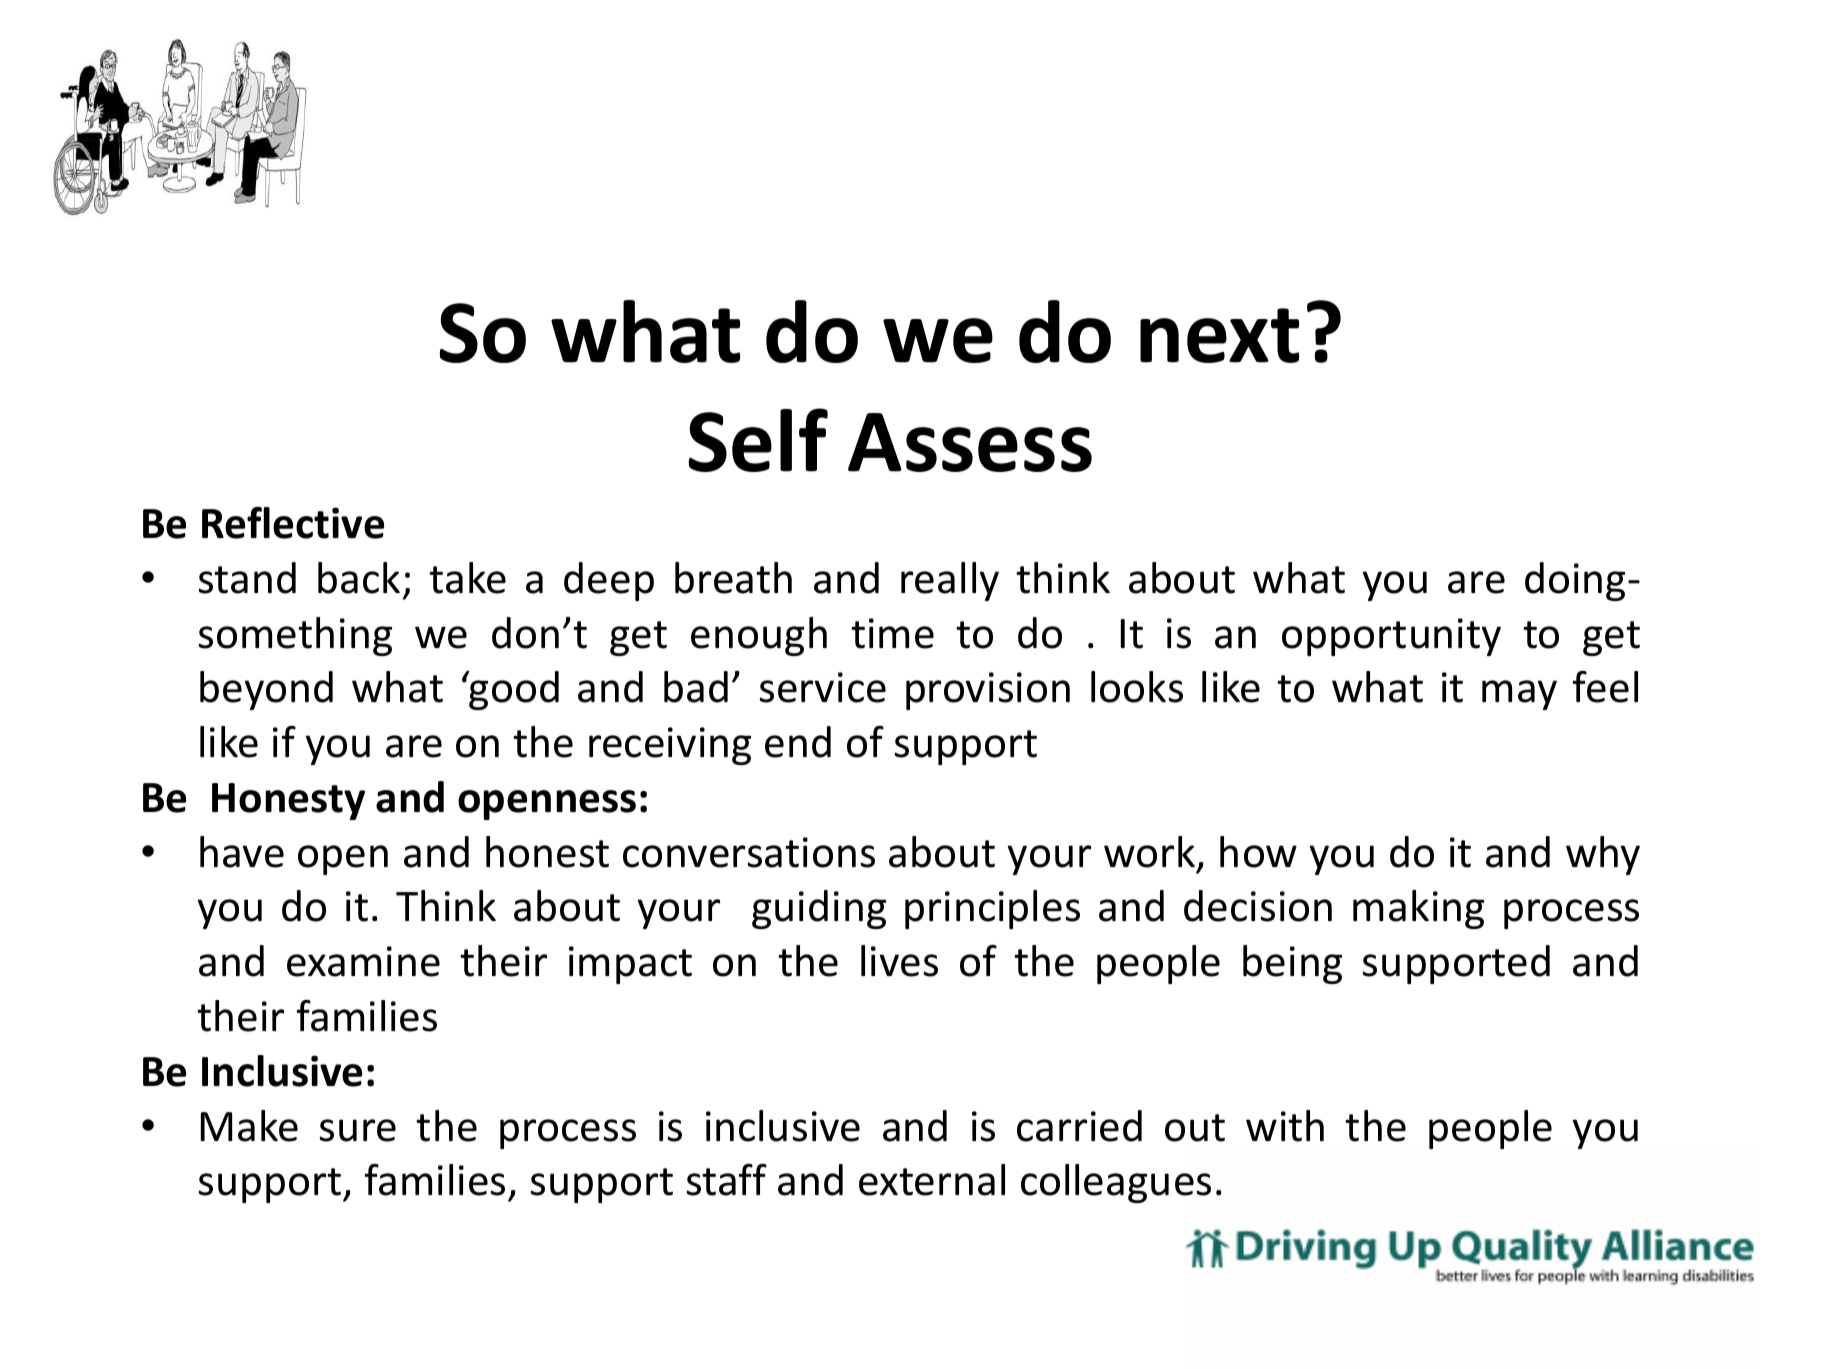  What do you see at coordinates (513, 690) in the screenshot?
I see `good` at bounding box center [513, 690].
